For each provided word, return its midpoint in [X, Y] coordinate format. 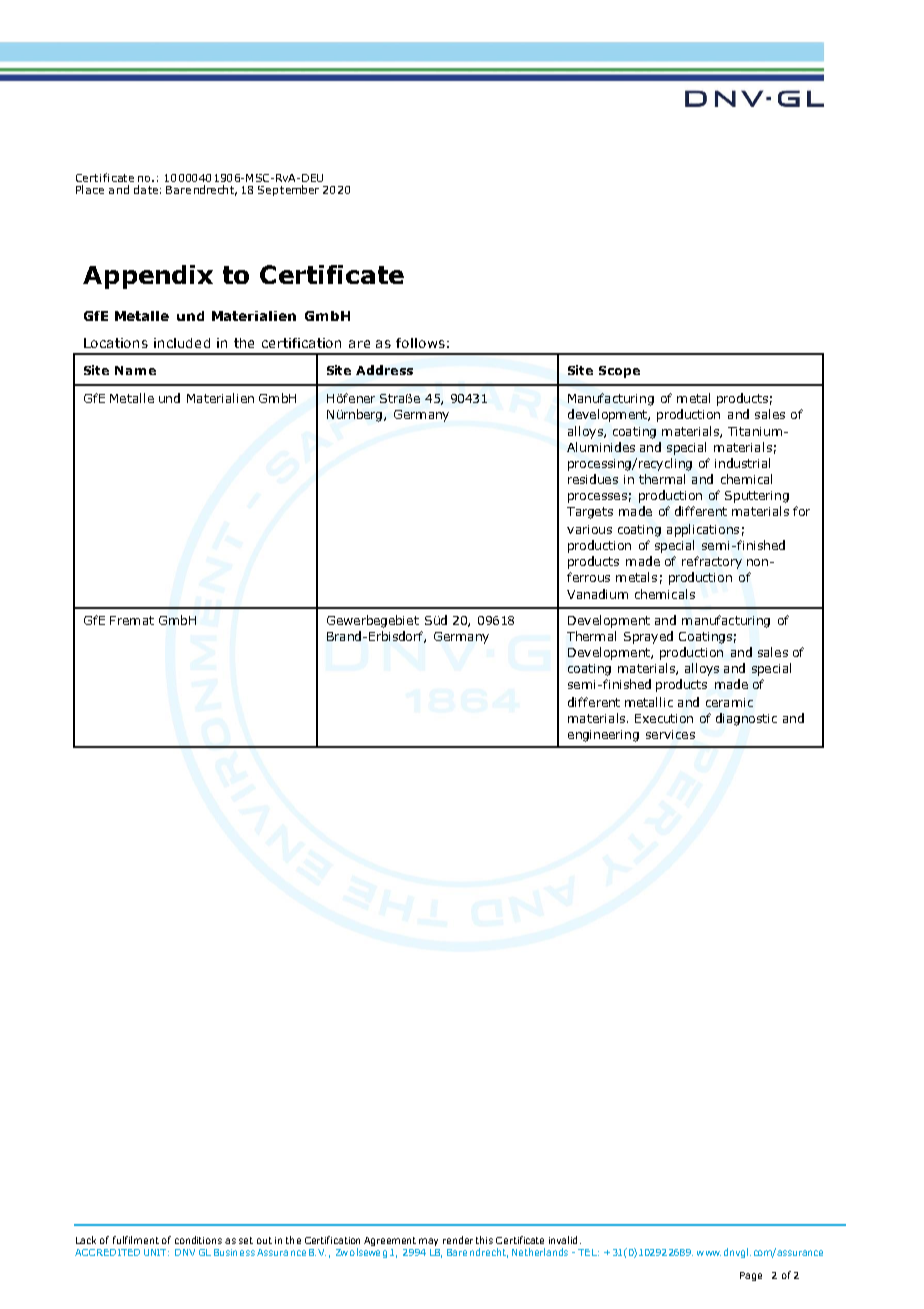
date [146, 189]
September [288, 190]
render [458, 1240]
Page [751, 1276]
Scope [619, 372]
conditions [198, 1240]
